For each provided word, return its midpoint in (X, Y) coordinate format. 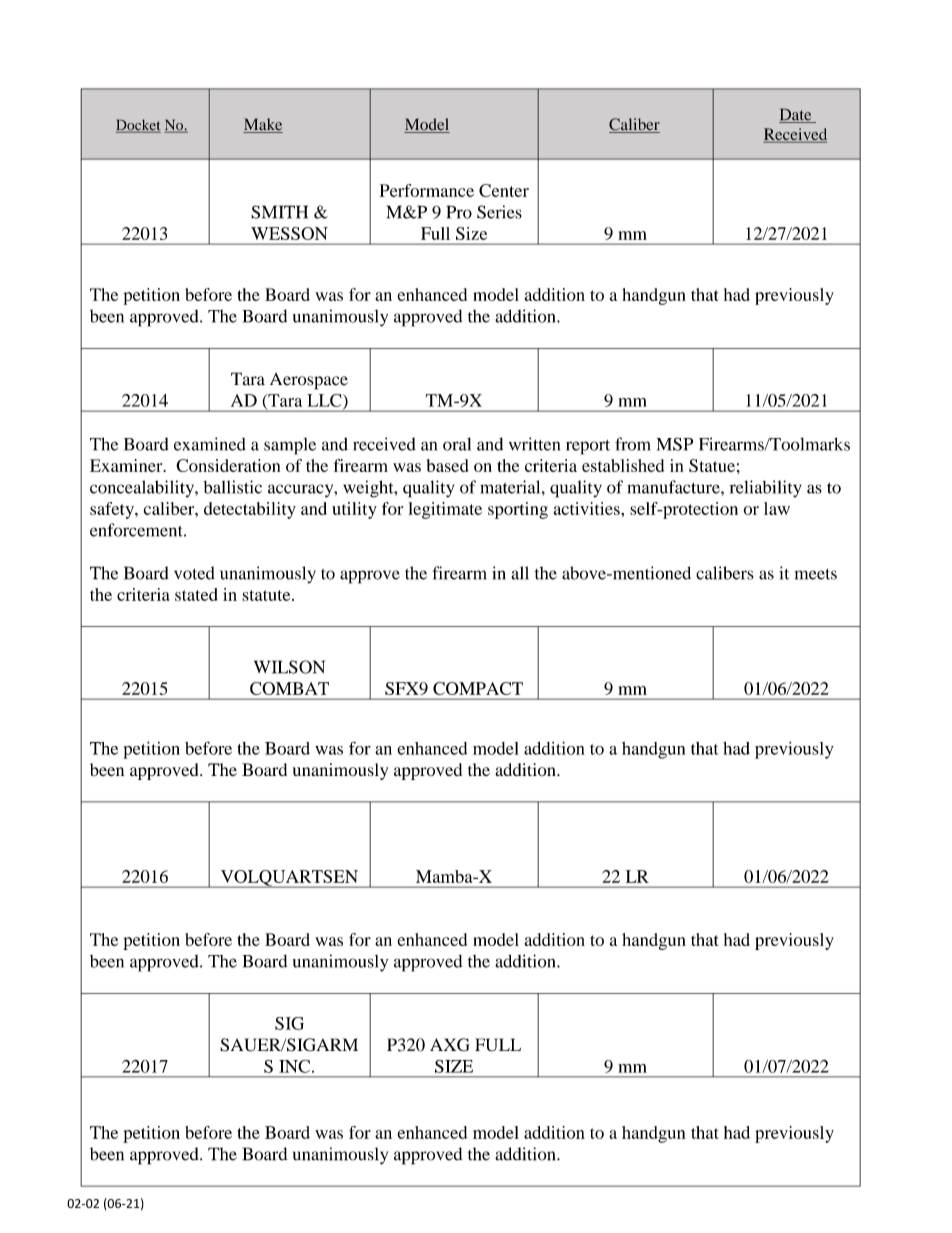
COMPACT (478, 688)
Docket (138, 126)
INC (294, 1066)
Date (796, 115)
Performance (427, 190)
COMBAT (289, 688)
